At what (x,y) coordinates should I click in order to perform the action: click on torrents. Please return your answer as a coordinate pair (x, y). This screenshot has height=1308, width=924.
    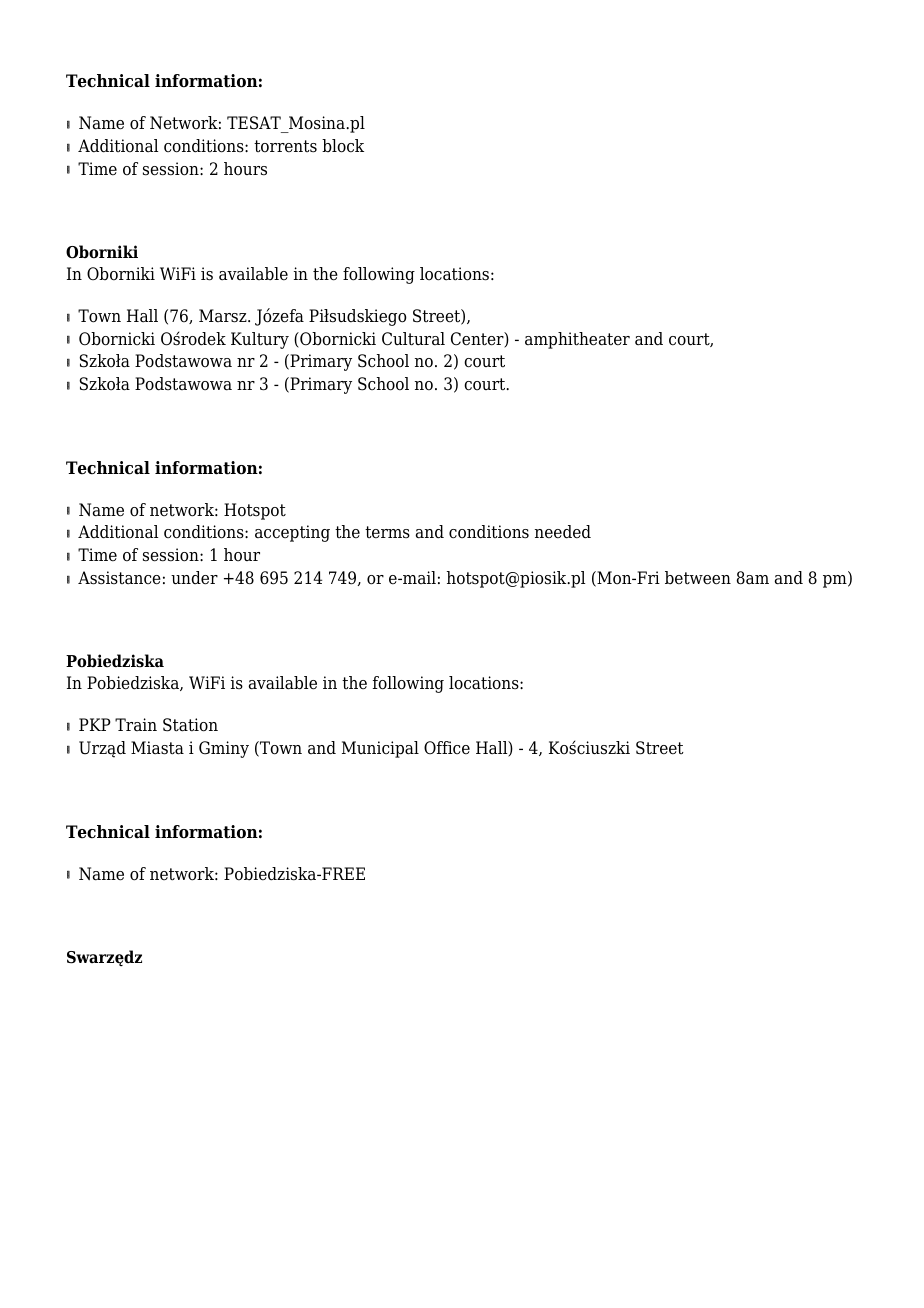
    Looking at the image, I should click on (285, 146).
